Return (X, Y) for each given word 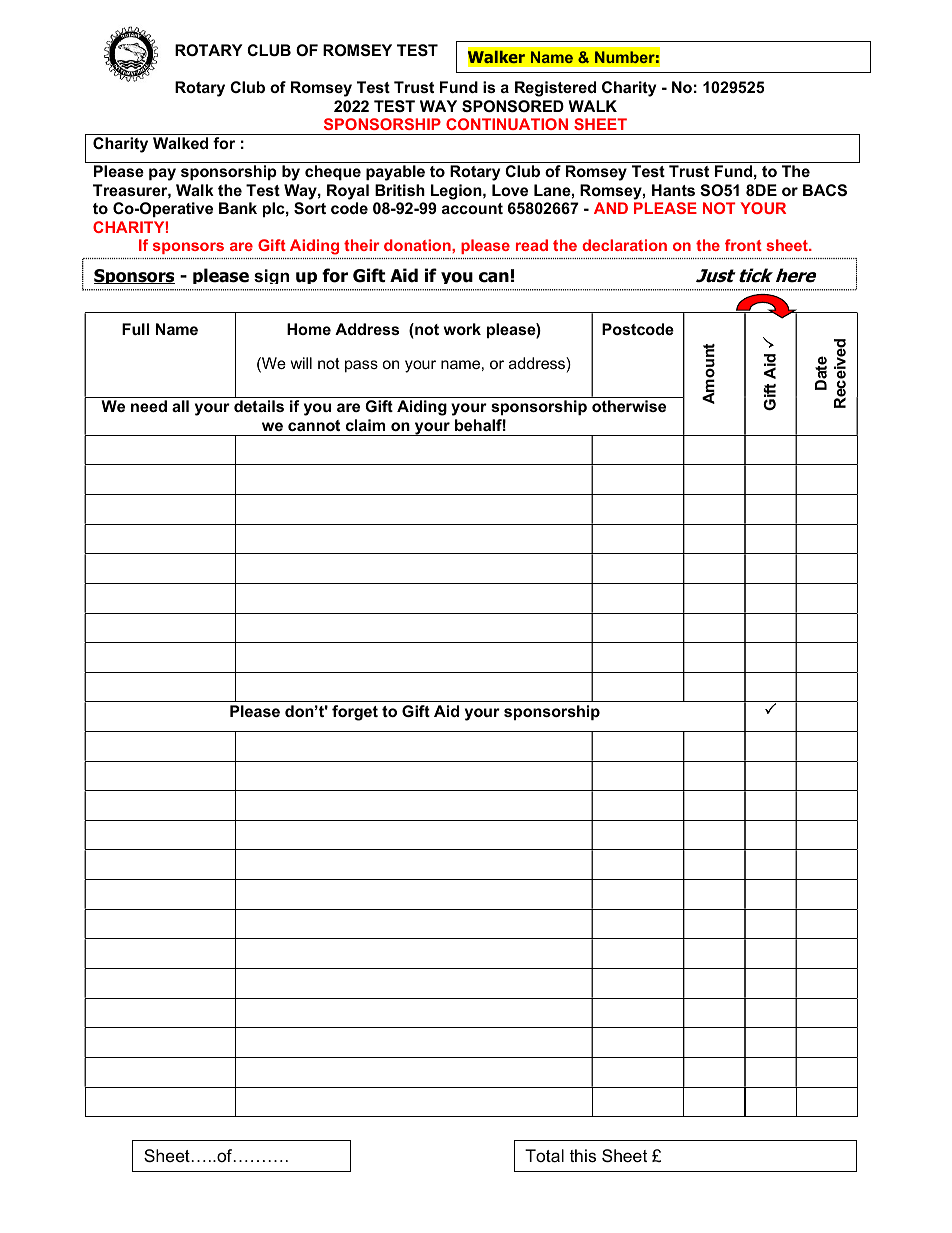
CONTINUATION (507, 124)
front (743, 245)
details (259, 406)
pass (361, 366)
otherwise (629, 406)
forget (355, 713)
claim (365, 425)
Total (544, 1156)
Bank (238, 208)
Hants (673, 190)
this (582, 1156)
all (180, 406)
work (462, 329)
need (149, 406)
